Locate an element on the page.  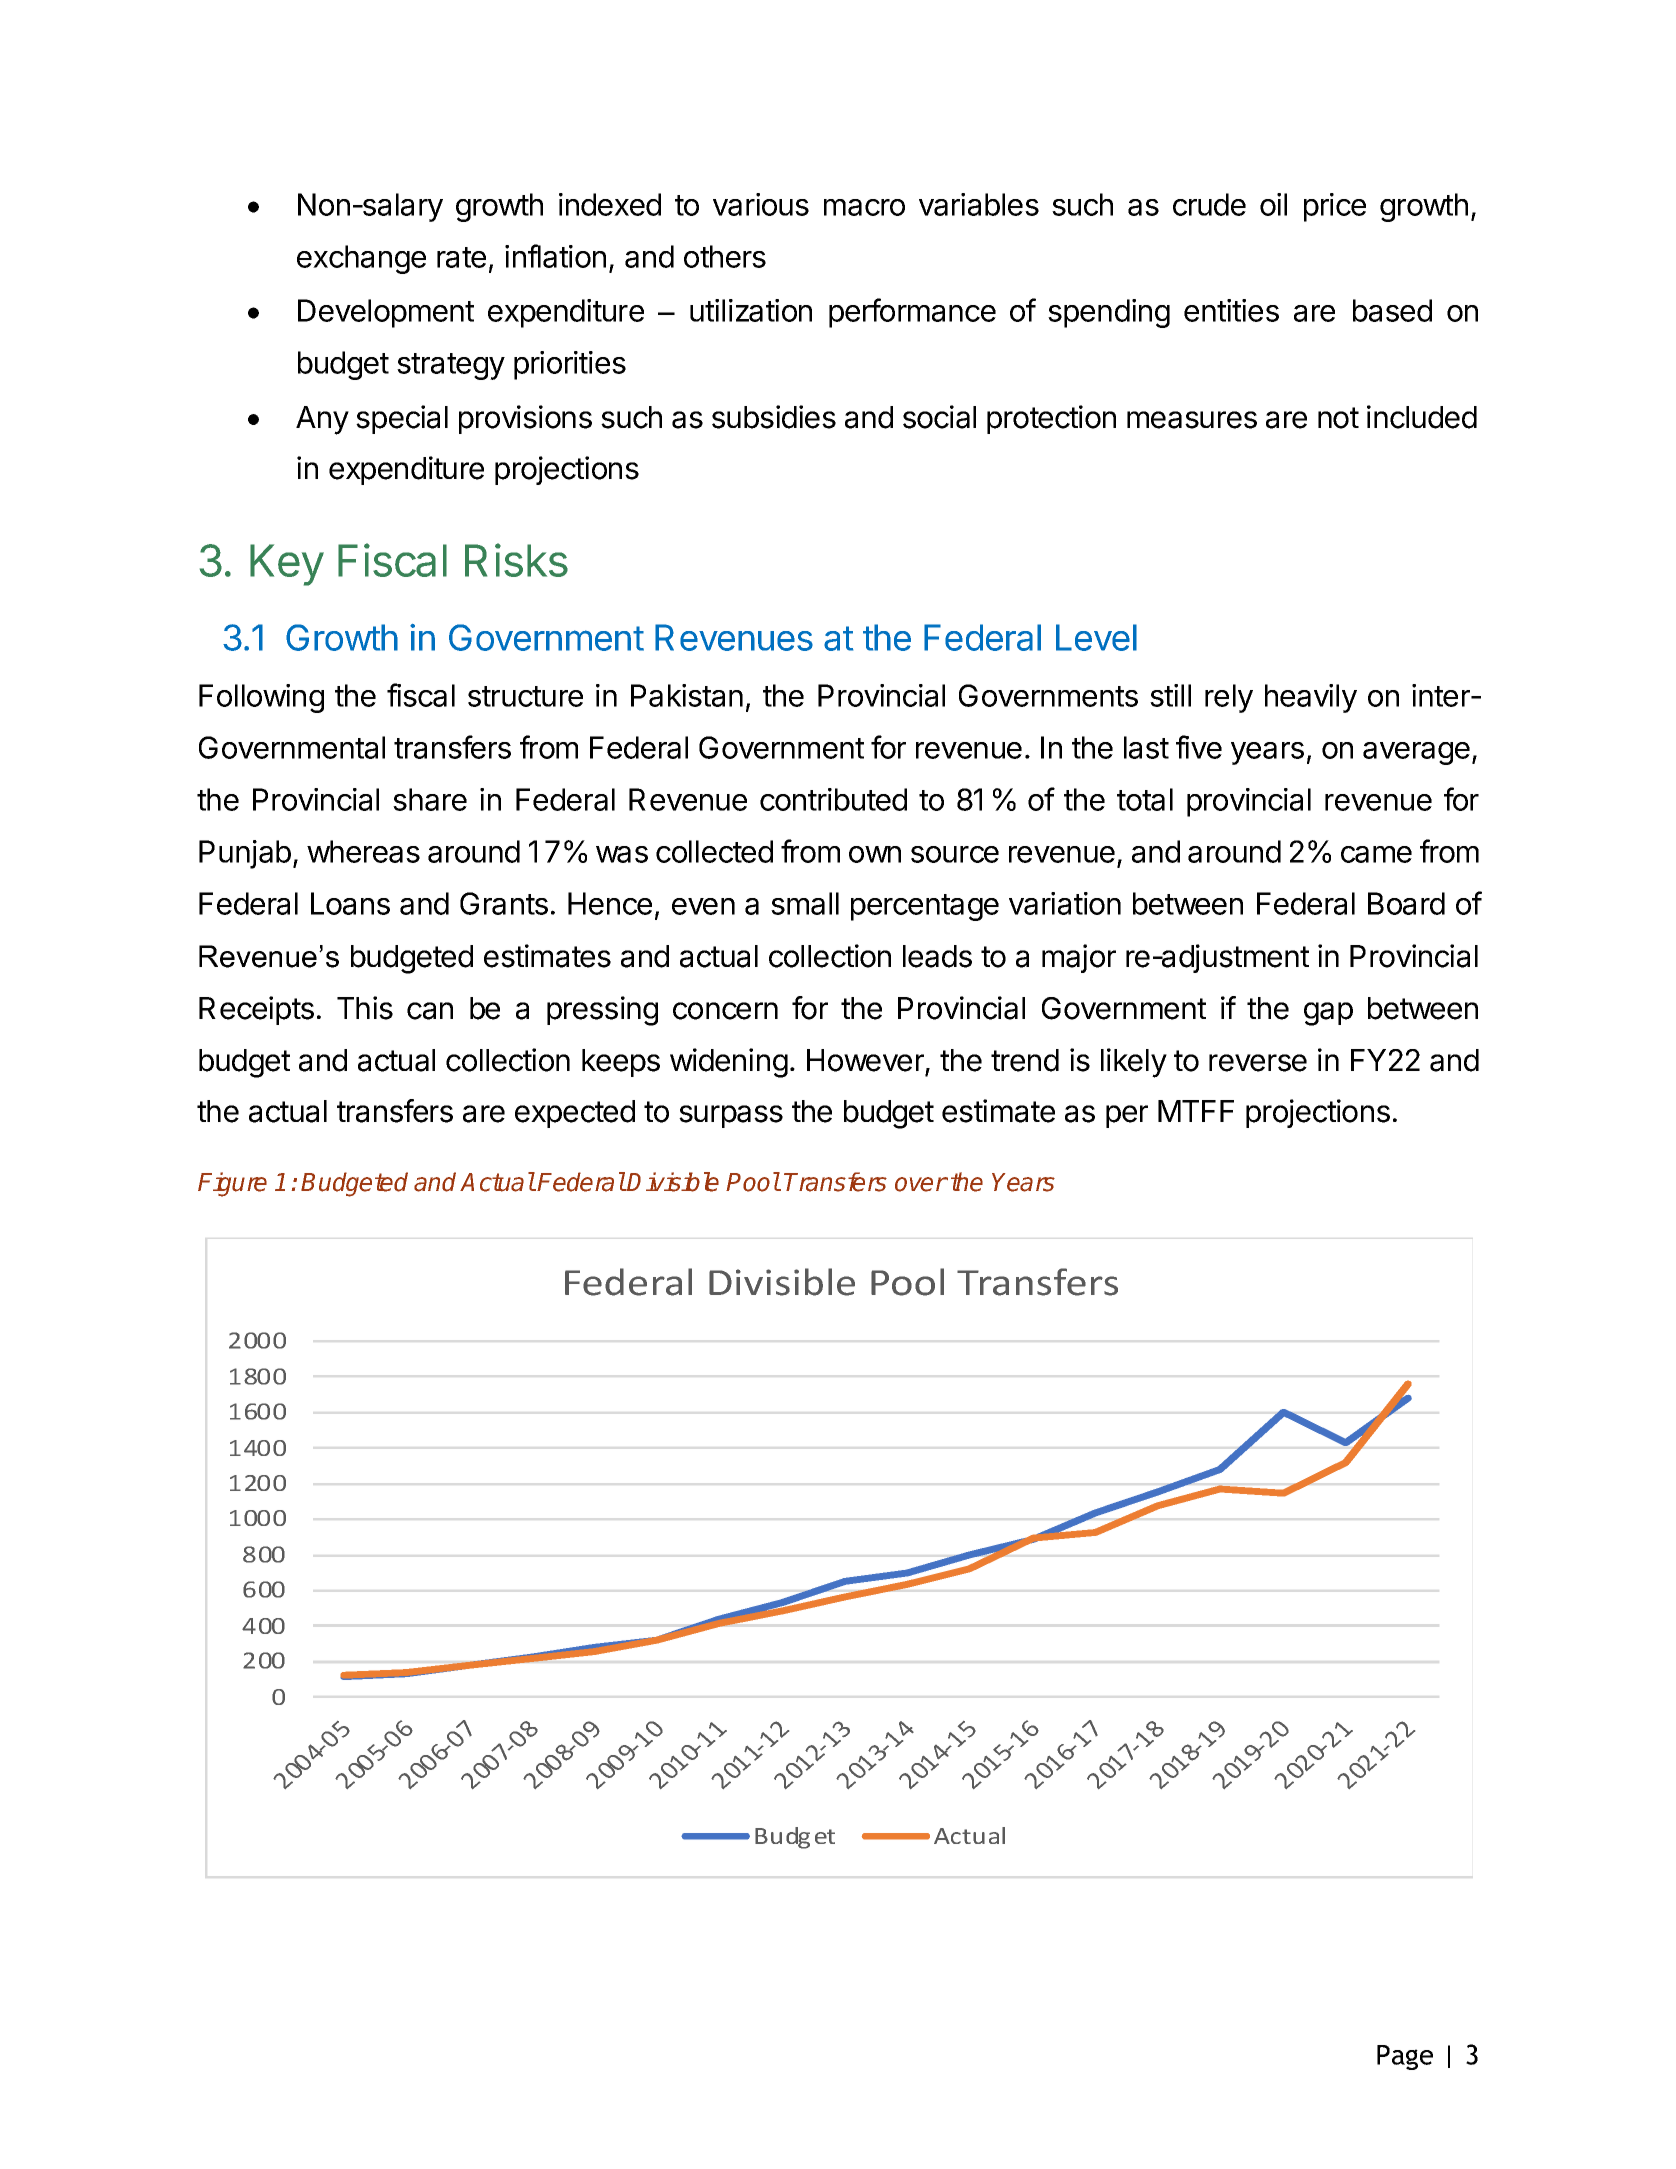
reverse is located at coordinates (1258, 1063).
